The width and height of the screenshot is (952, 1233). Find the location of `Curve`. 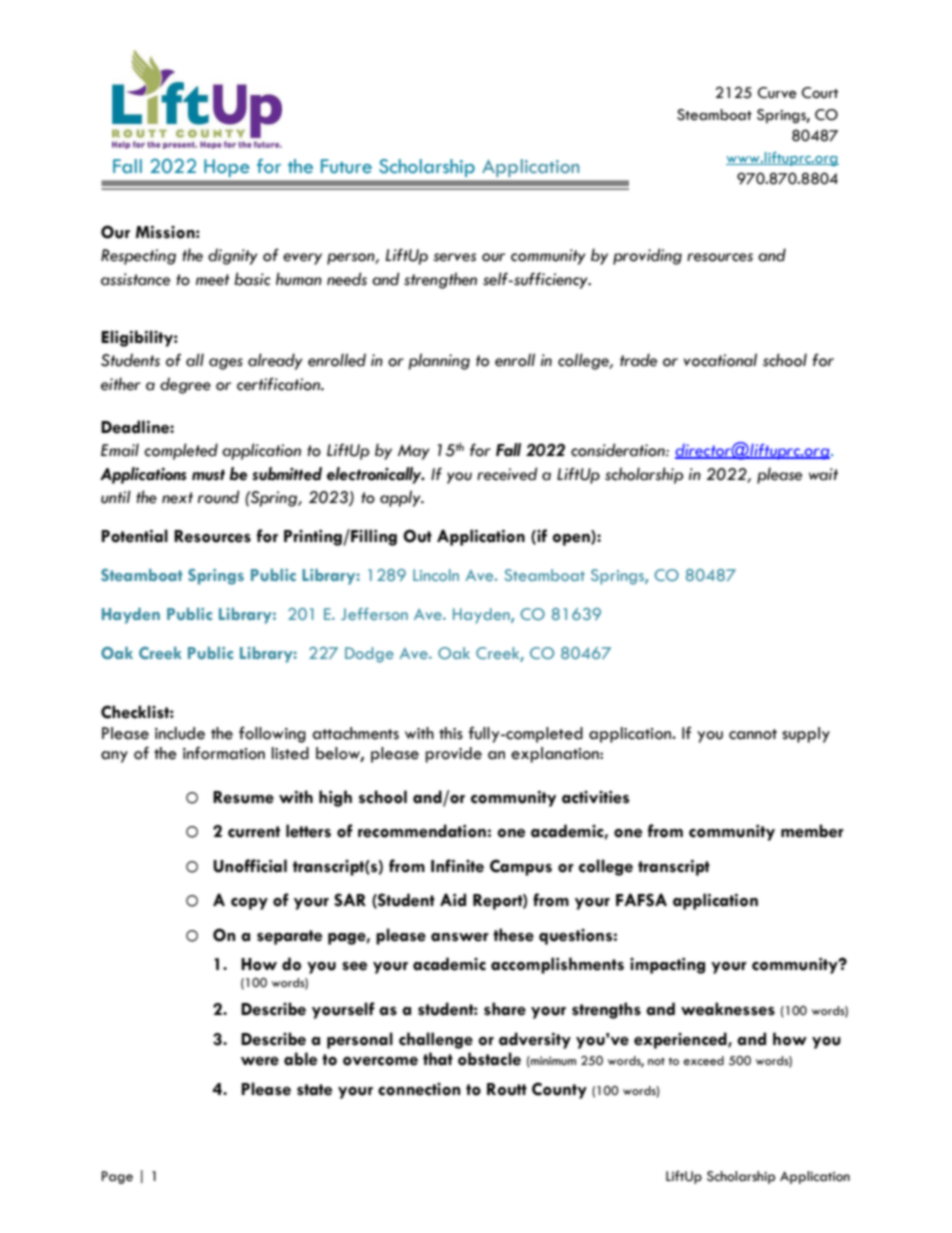

Curve is located at coordinates (777, 93).
